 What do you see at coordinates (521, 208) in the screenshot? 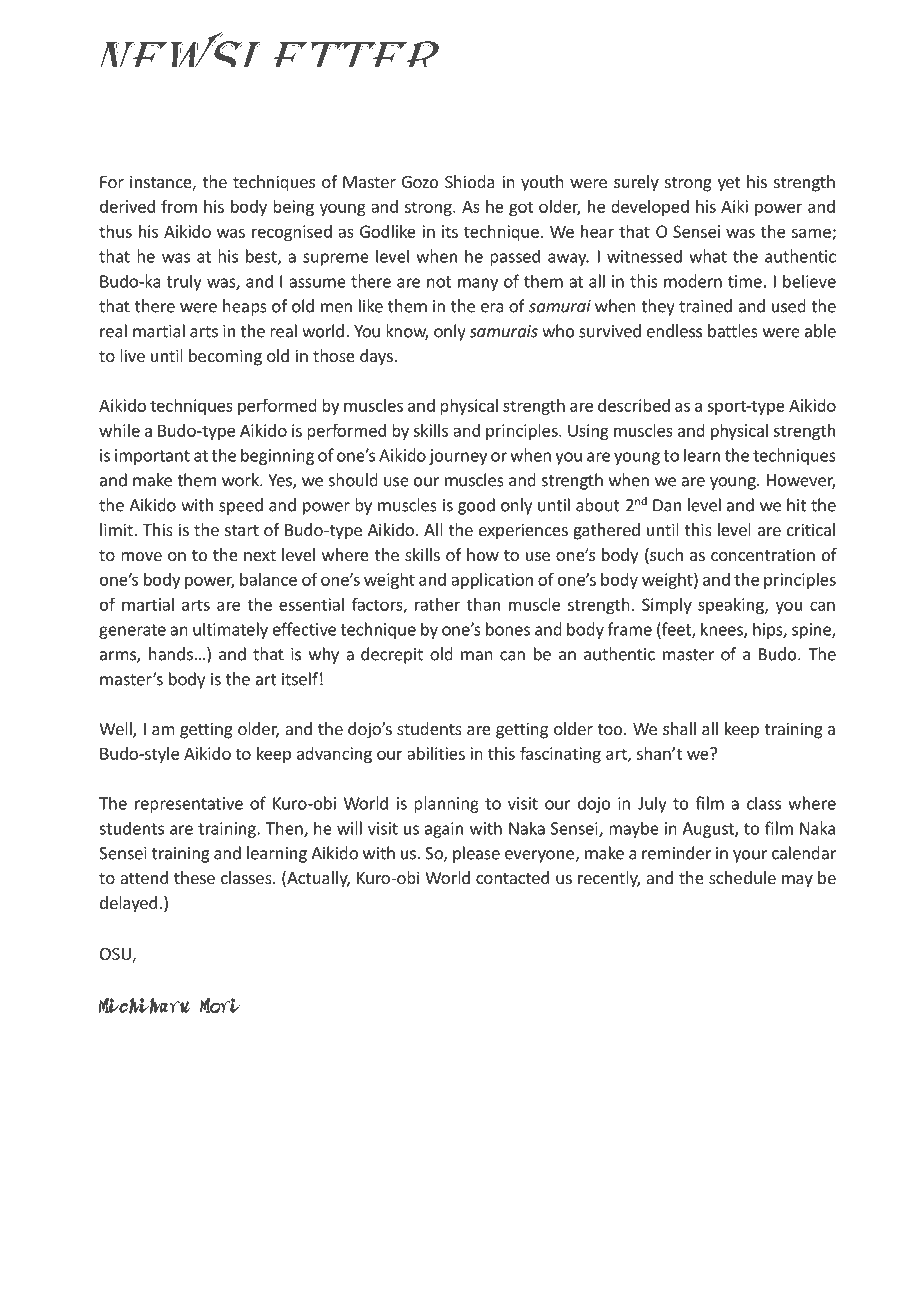
I see `got` at bounding box center [521, 208].
